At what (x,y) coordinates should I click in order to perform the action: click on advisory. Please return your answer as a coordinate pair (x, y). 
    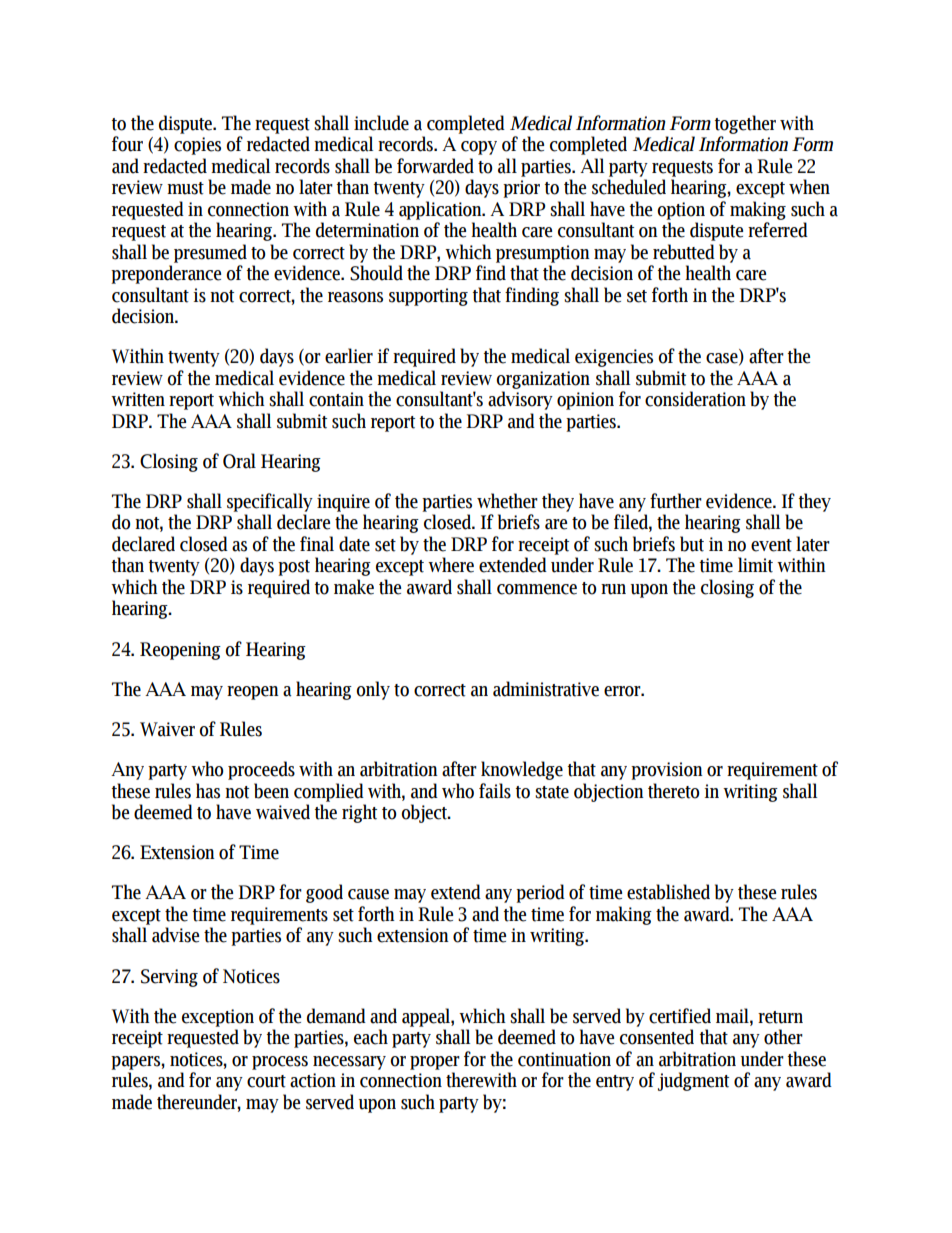
    Looking at the image, I should click on (520, 400).
